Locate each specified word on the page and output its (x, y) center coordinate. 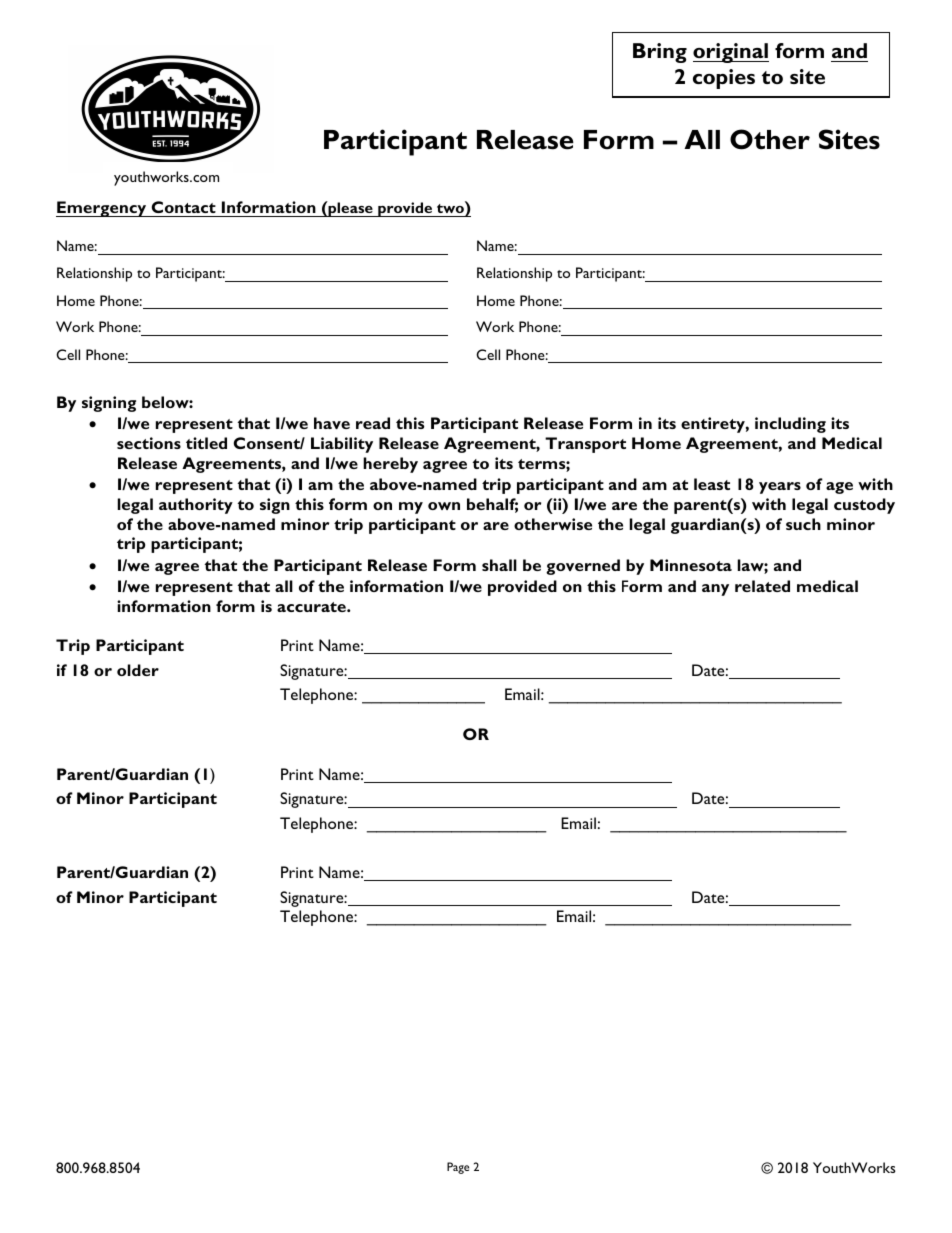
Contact (184, 207)
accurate (312, 607)
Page (458, 1168)
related (762, 586)
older (138, 670)
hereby (390, 465)
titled (206, 443)
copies (724, 79)
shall (499, 565)
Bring (660, 53)
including (790, 425)
